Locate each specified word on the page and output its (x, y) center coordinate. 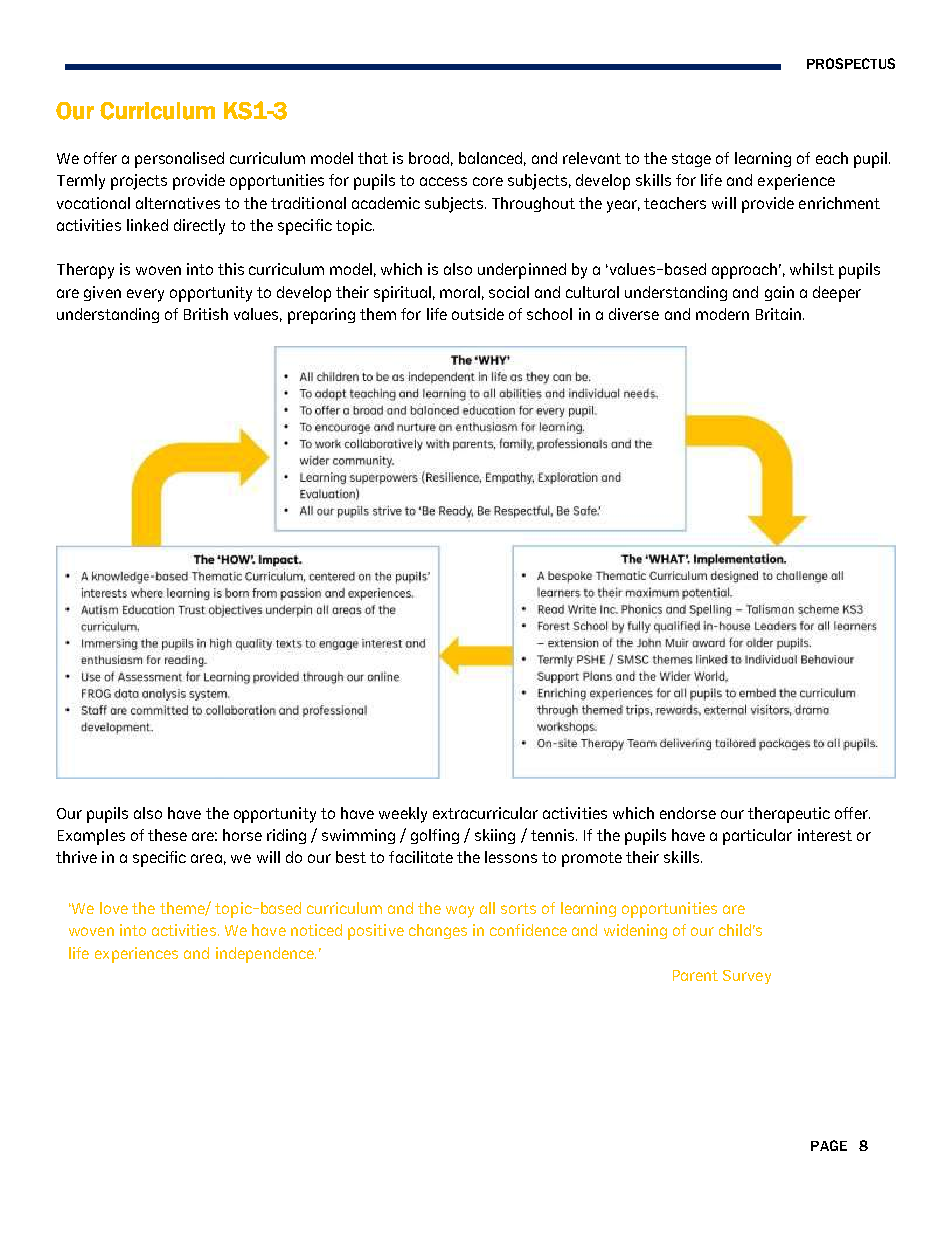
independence (266, 955)
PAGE (829, 1145)
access (443, 181)
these (167, 835)
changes (438, 931)
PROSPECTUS (851, 63)
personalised (179, 160)
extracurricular (485, 813)
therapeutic (789, 815)
